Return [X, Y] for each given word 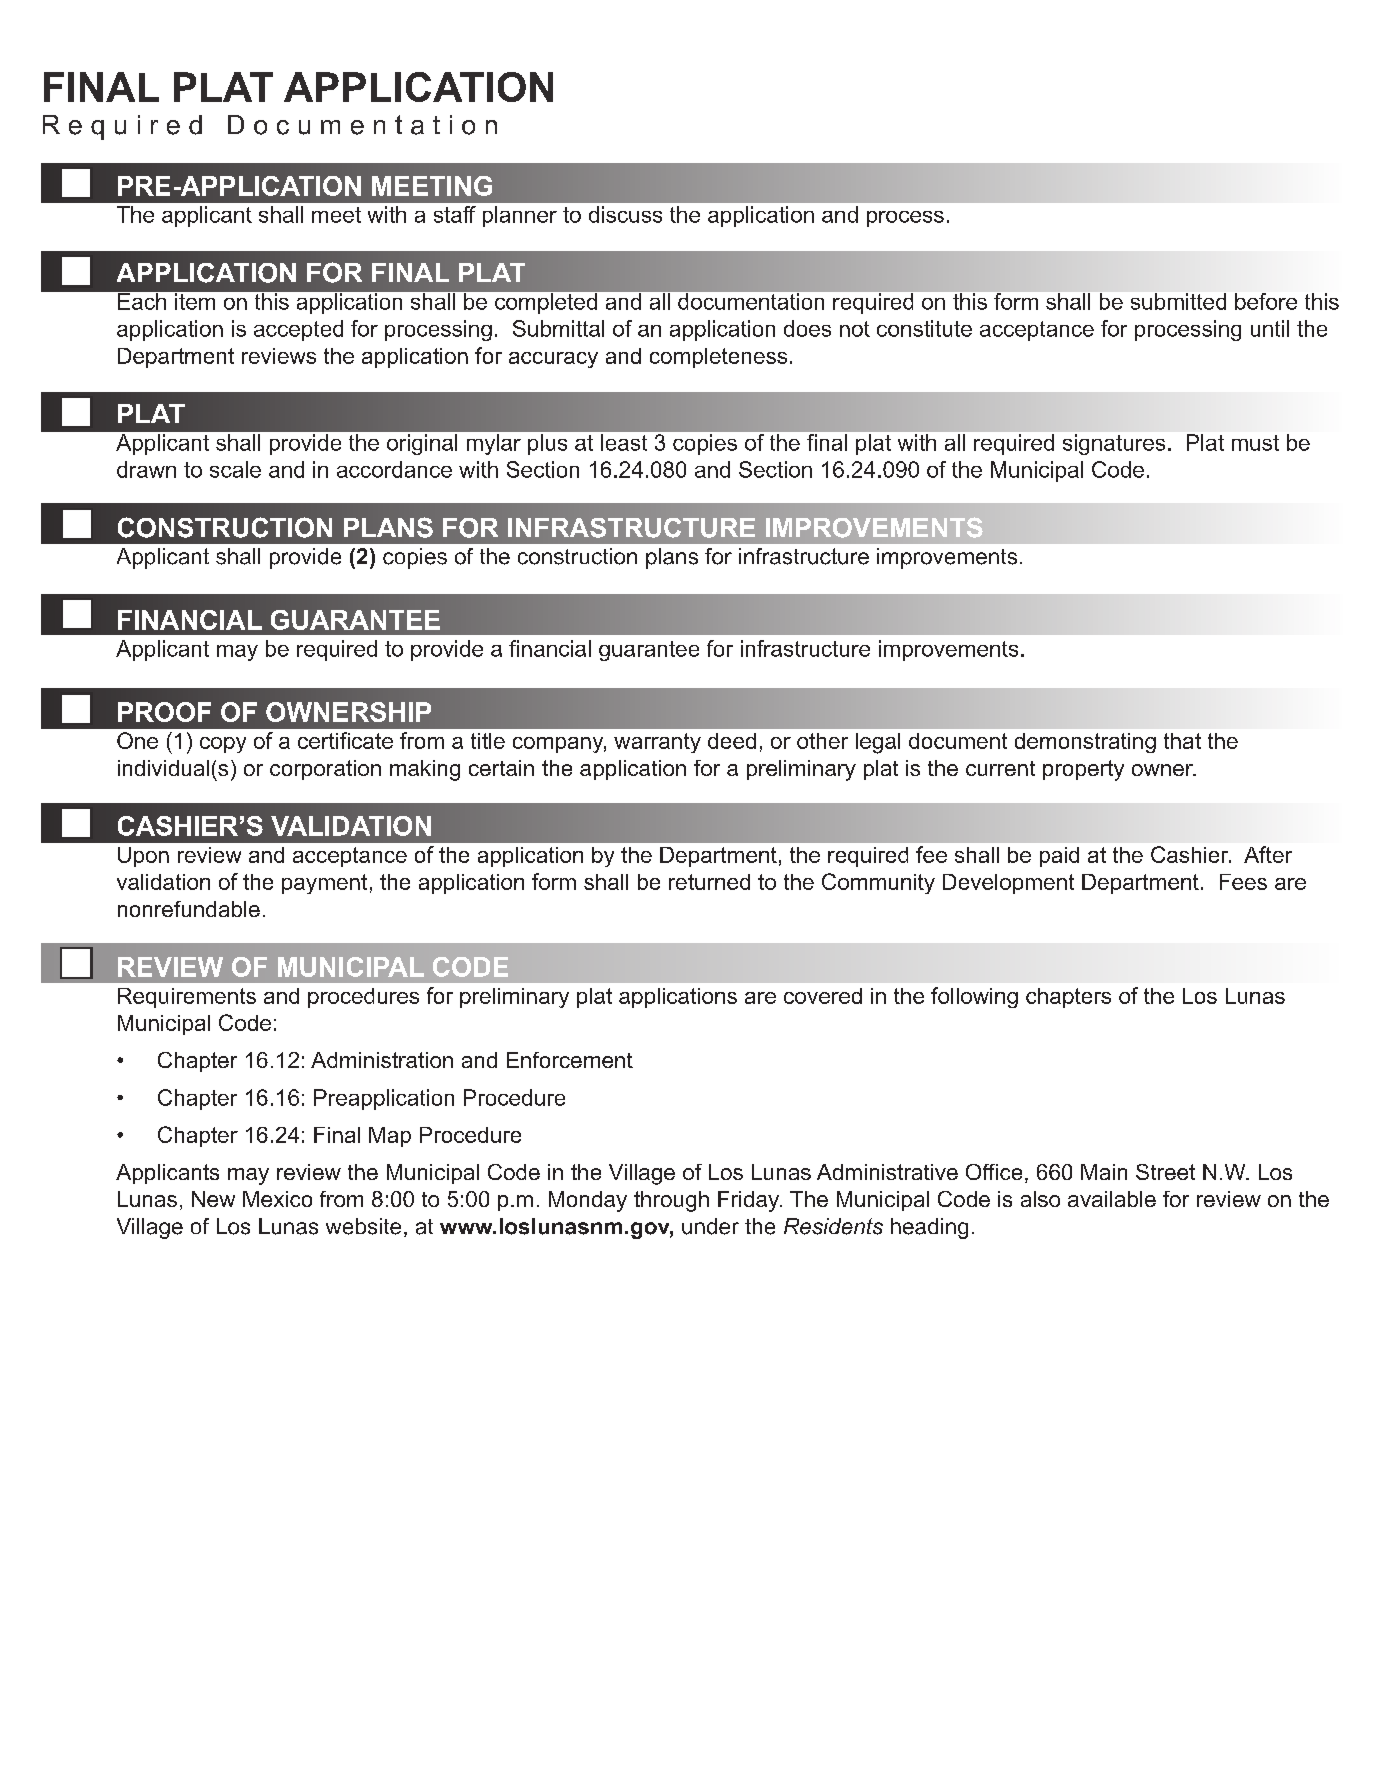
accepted [298, 330]
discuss [625, 214]
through [671, 1201]
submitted [1178, 301]
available [1112, 1199]
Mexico [277, 1199]
